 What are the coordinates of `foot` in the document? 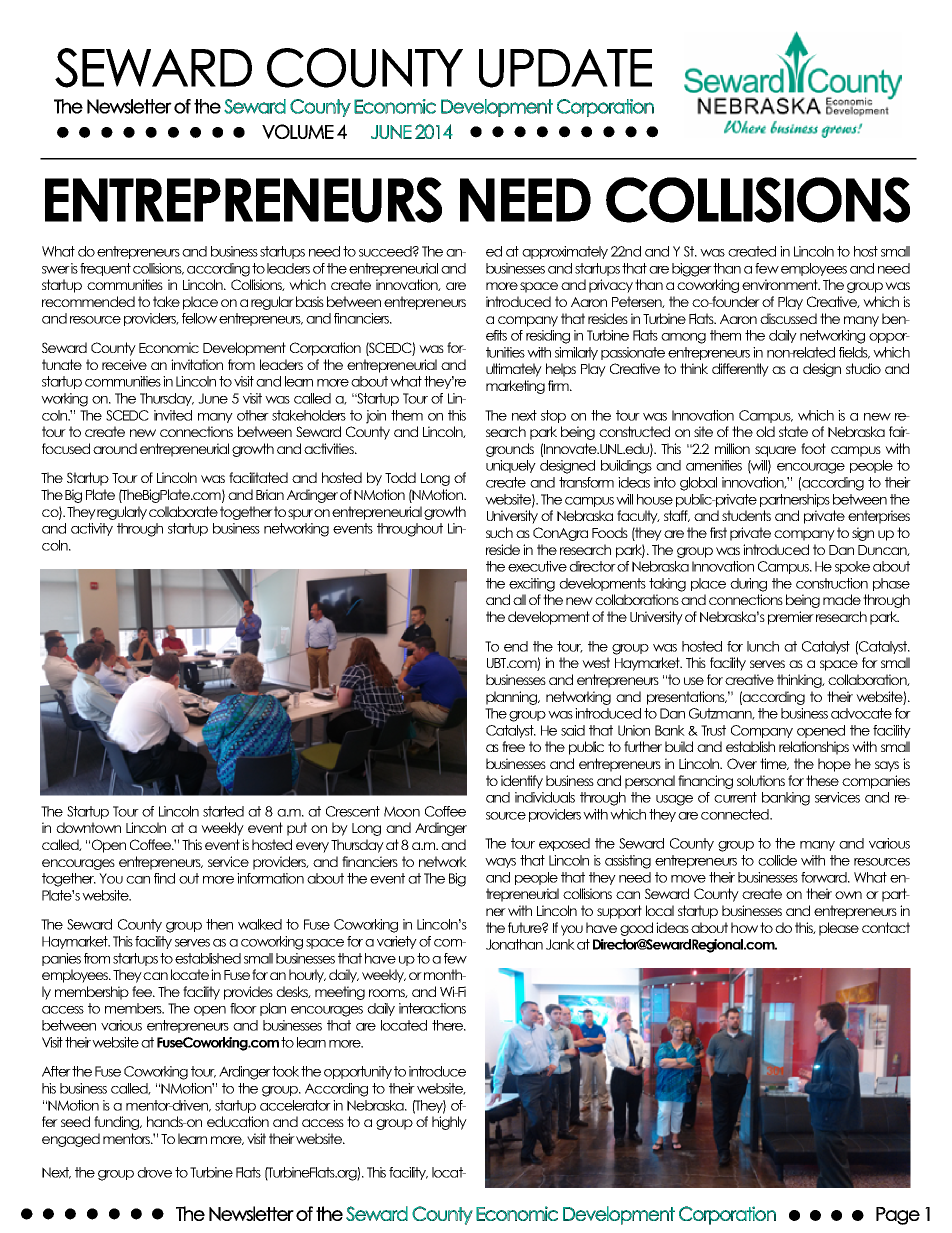 It's located at (813, 448).
